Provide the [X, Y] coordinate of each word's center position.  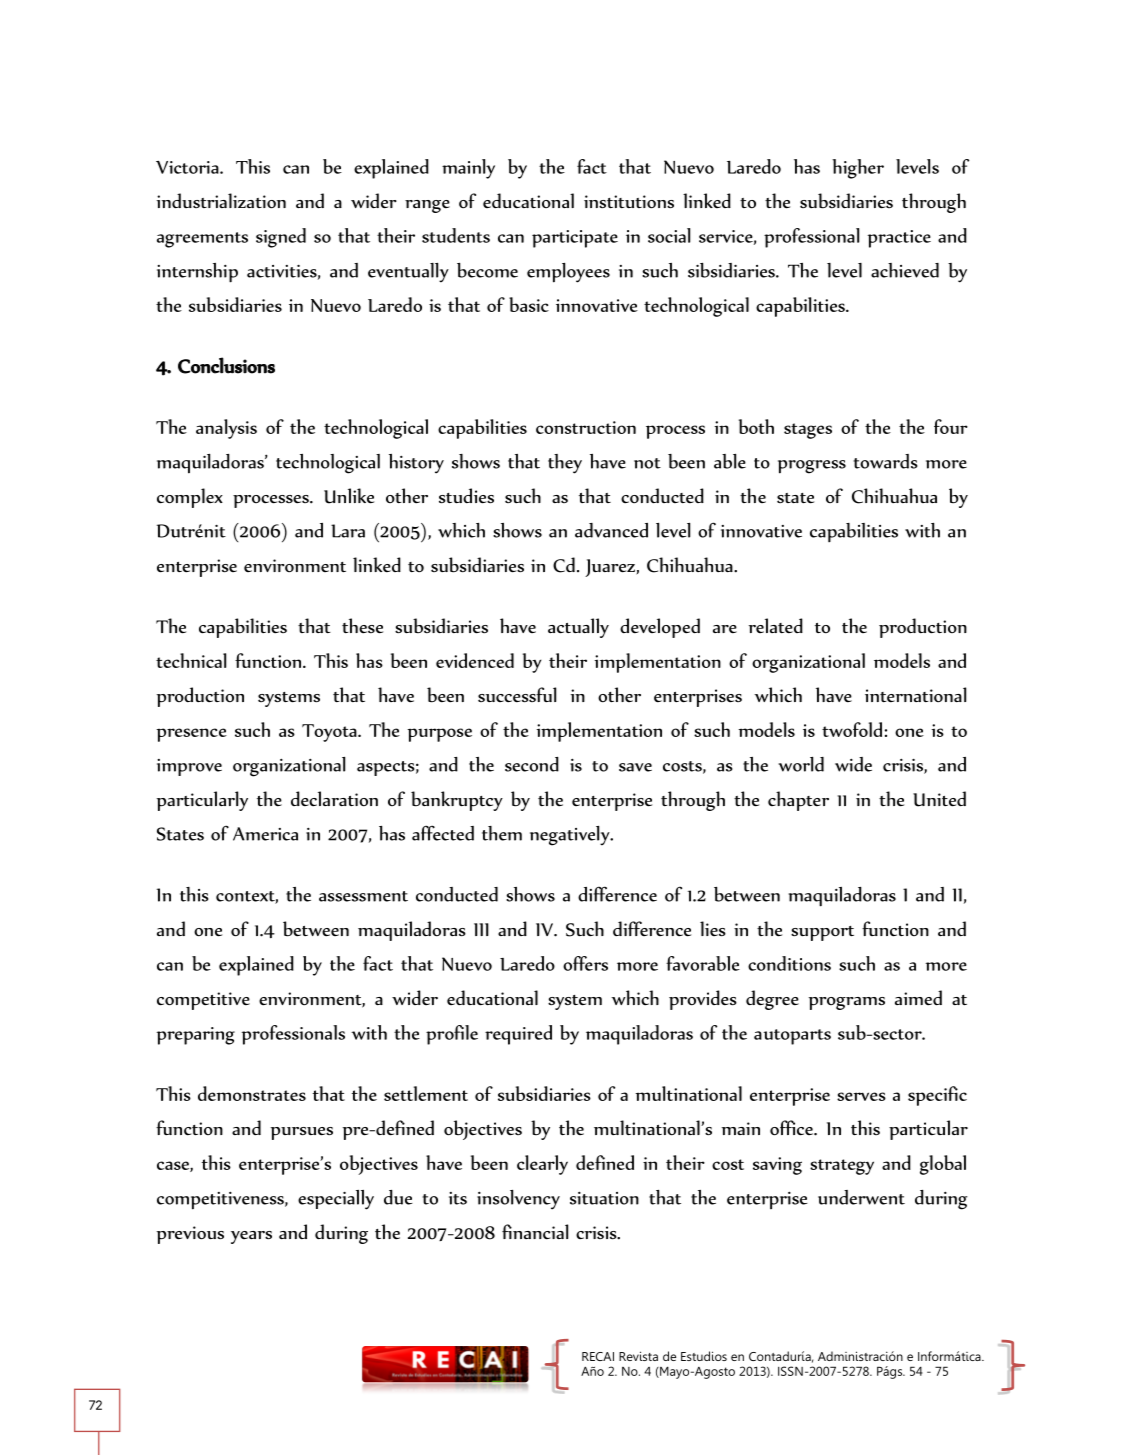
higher [858, 169]
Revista [638, 1356]
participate [575, 239]
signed [281, 238]
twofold [852, 729]
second [532, 764]
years [251, 1237]
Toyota [330, 733]
